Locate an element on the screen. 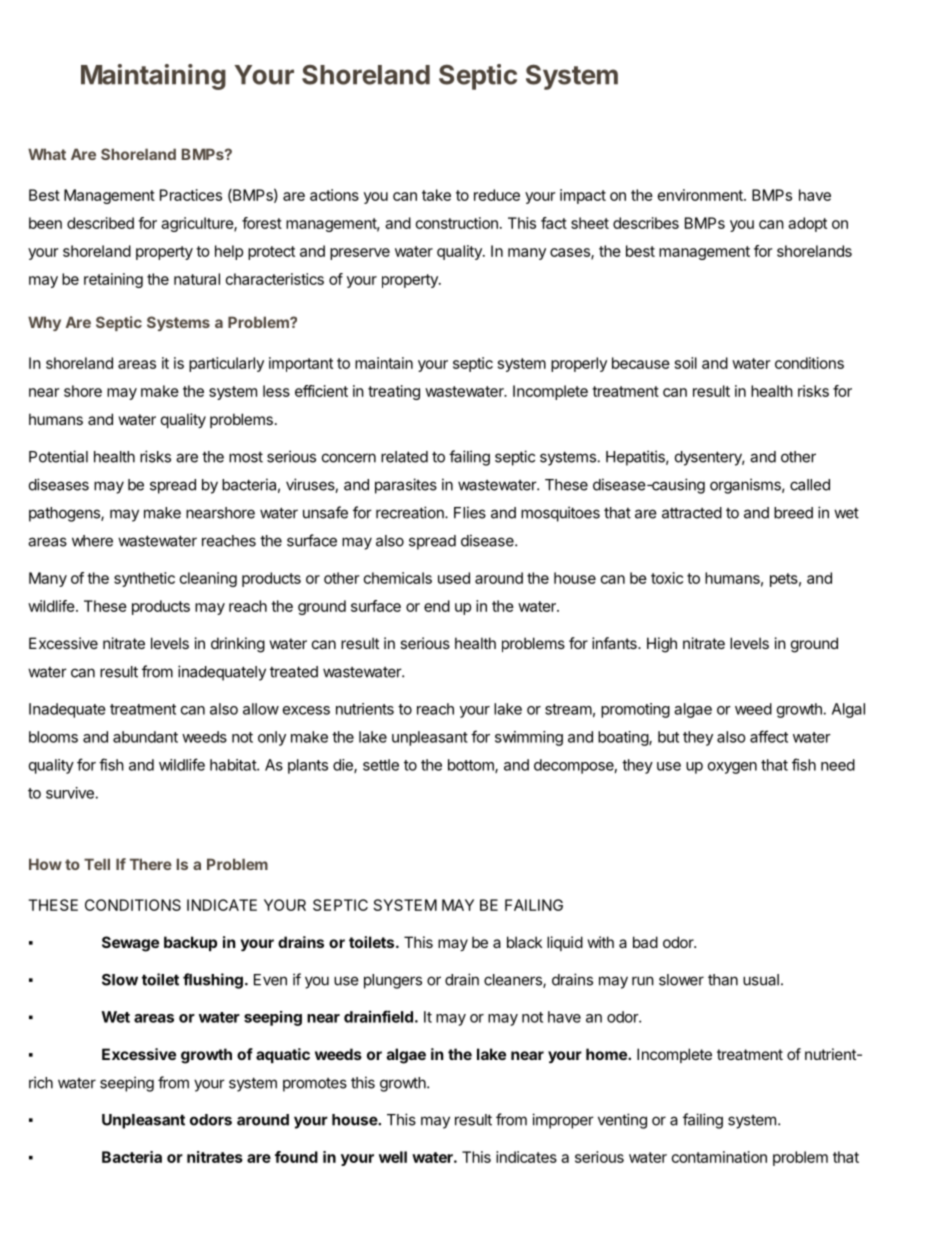 This screenshot has height=1233, width=952. take is located at coordinates (436, 195).
